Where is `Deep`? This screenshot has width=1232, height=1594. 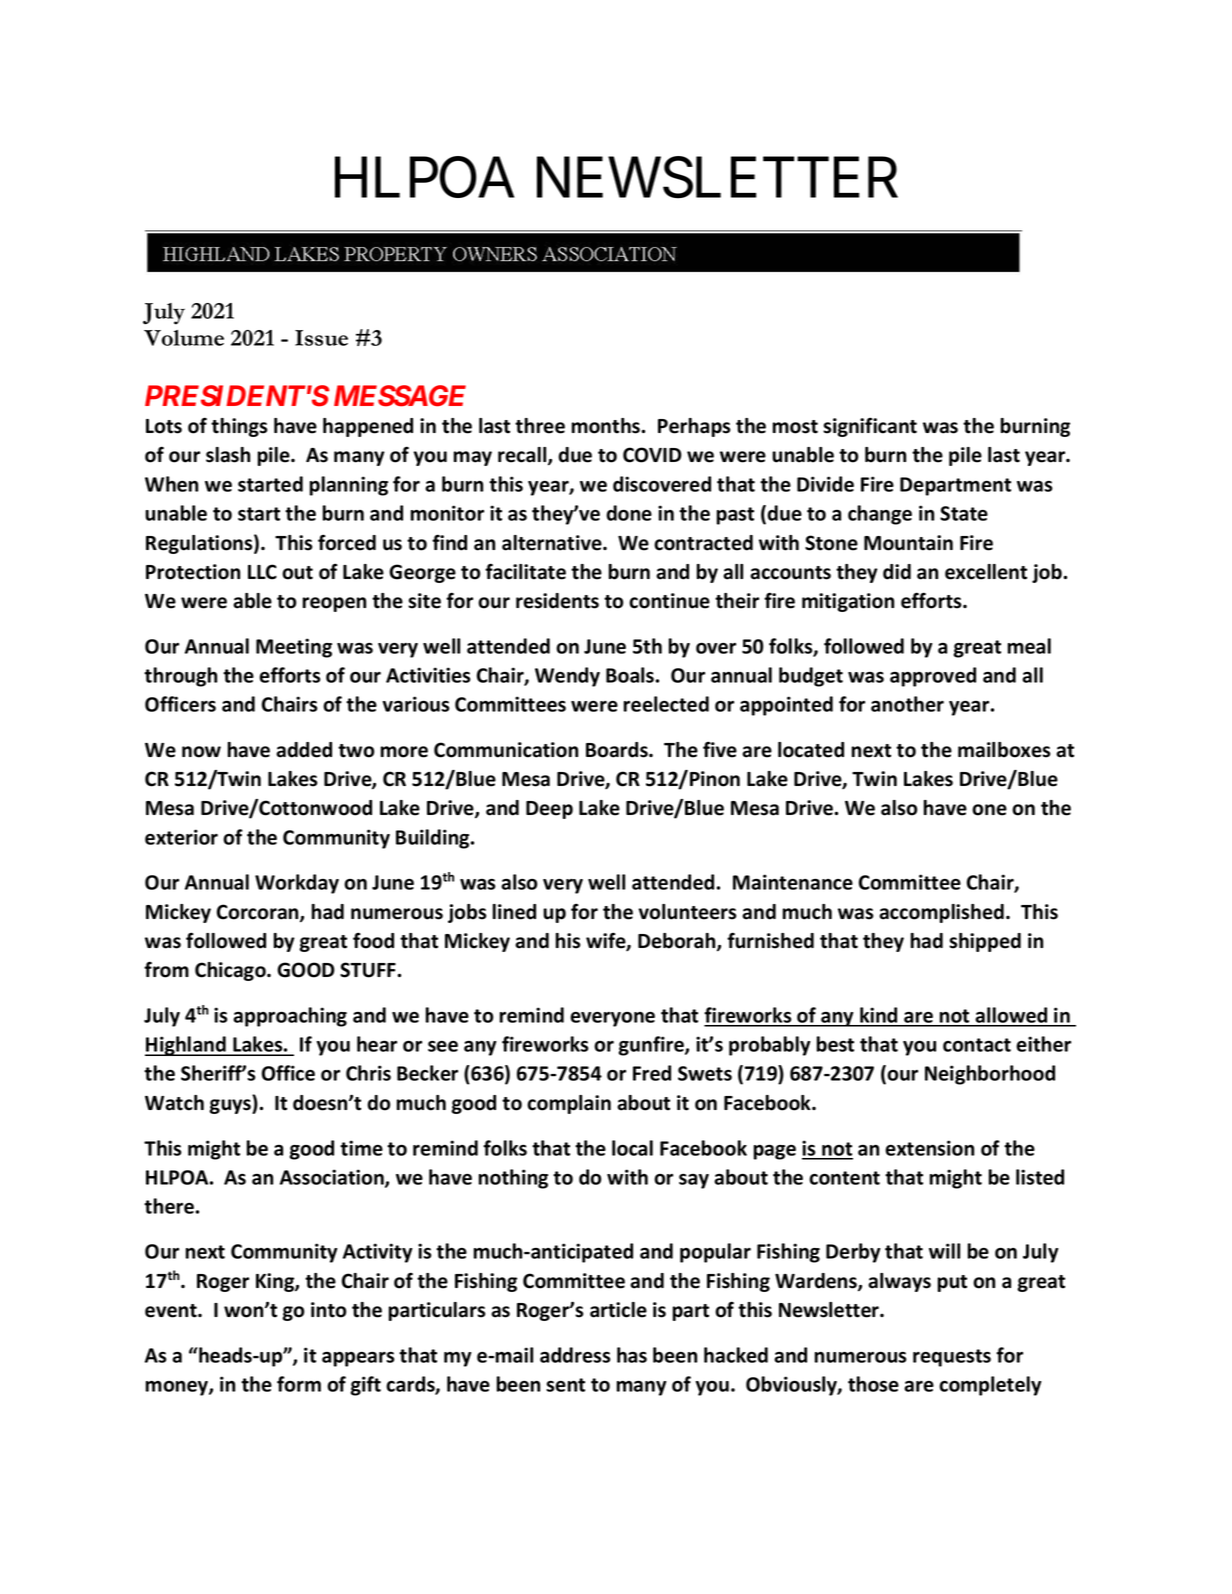
Deep is located at coordinates (549, 810).
